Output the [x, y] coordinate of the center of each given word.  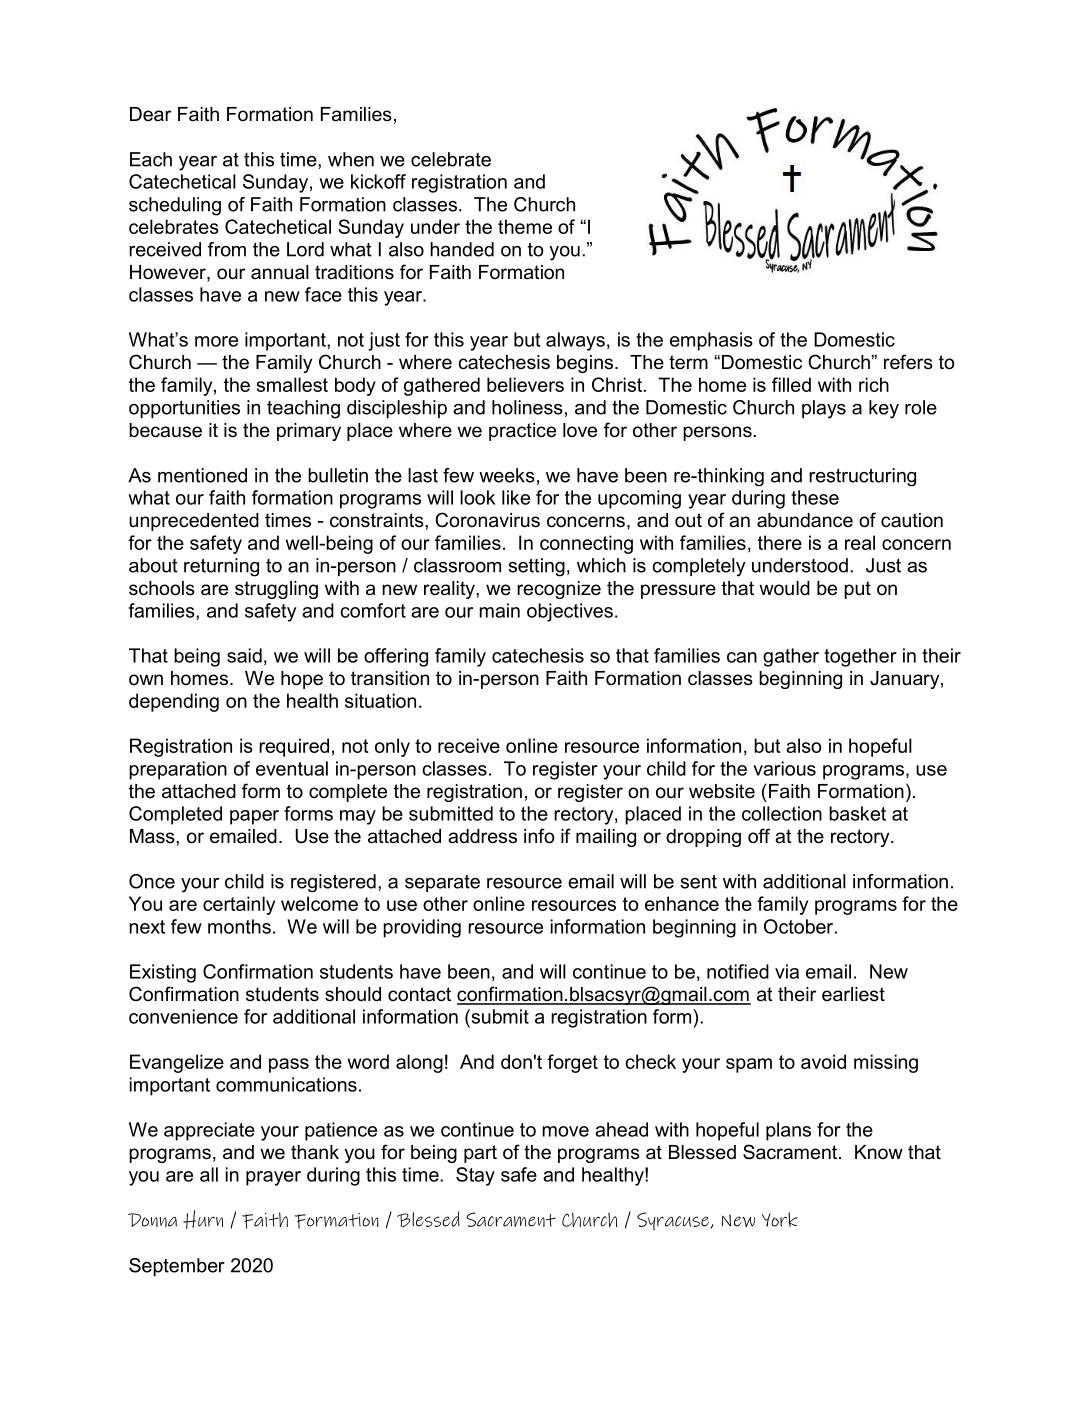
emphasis [711, 341]
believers [525, 384]
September [177, 1267]
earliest [853, 994]
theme [525, 226]
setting [536, 567]
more [216, 341]
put [857, 590]
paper [254, 817]
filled [791, 384]
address [482, 836]
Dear [150, 114]
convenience [183, 1016]
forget [572, 1063]
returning [221, 567]
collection [782, 813]
